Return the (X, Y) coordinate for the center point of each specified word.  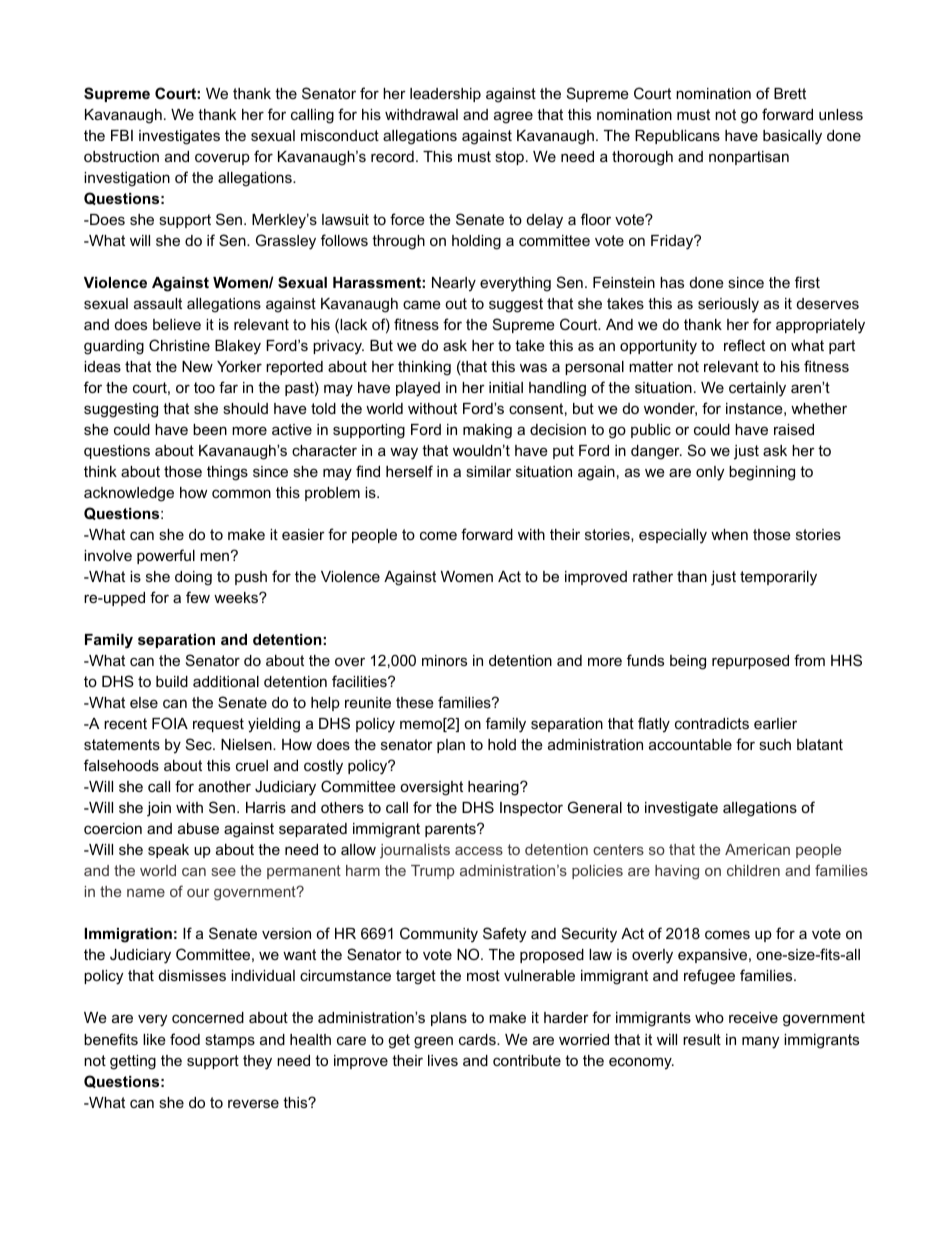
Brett (790, 93)
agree (513, 117)
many (760, 1042)
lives (443, 1060)
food (185, 1039)
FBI (122, 135)
